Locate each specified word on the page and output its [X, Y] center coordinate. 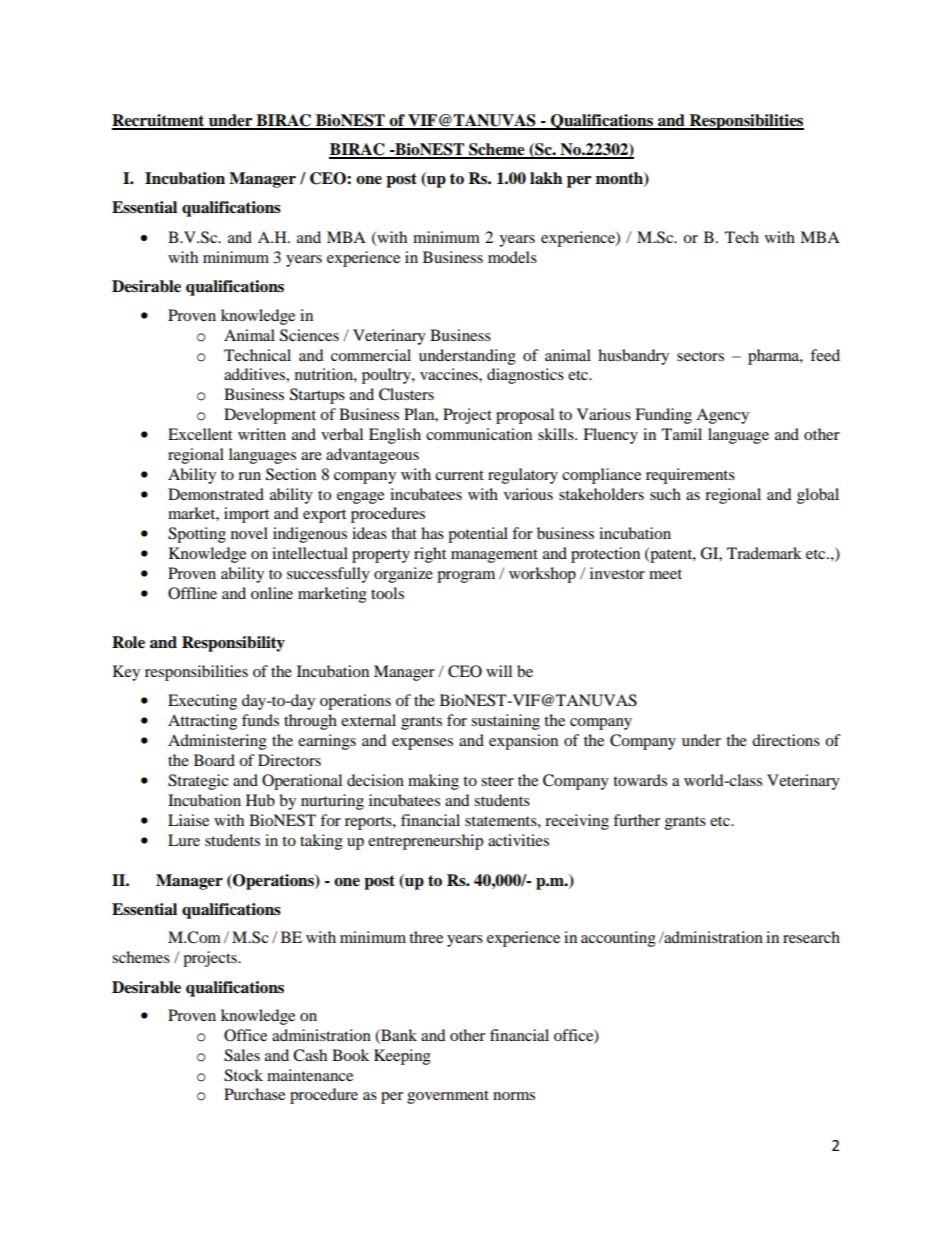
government [448, 1097]
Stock [243, 1075]
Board [214, 760]
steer [497, 781]
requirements [690, 476]
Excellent [200, 434]
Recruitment [159, 121]
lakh [546, 178]
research [811, 937]
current [459, 475]
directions [786, 740]
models [512, 257]
